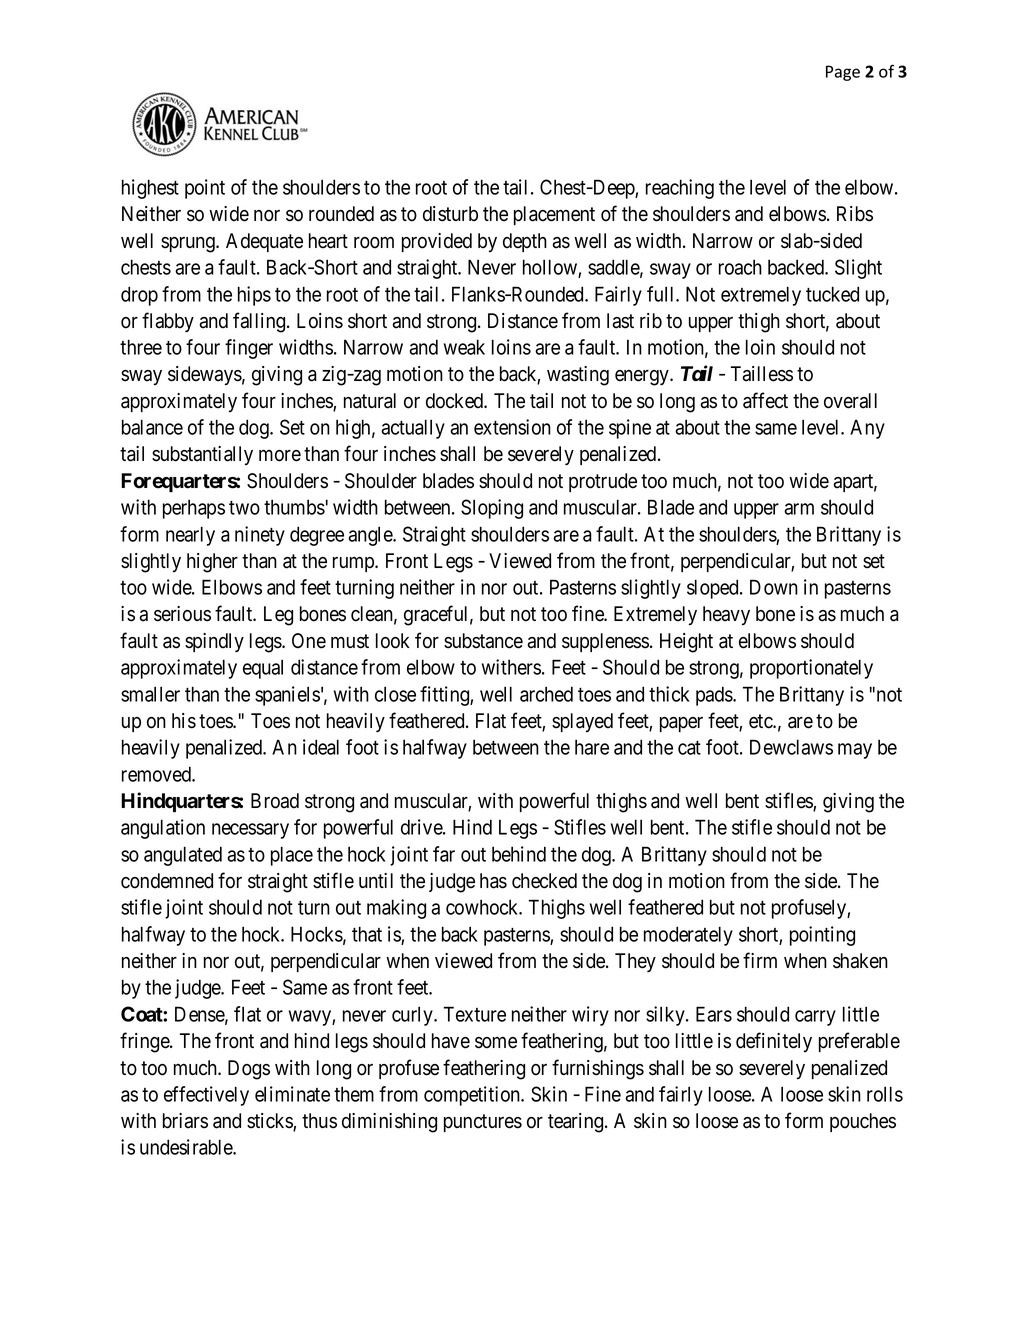 The image size is (1028, 1331). What do you see at coordinates (275, 801) in the screenshot?
I see `Broad` at bounding box center [275, 801].
